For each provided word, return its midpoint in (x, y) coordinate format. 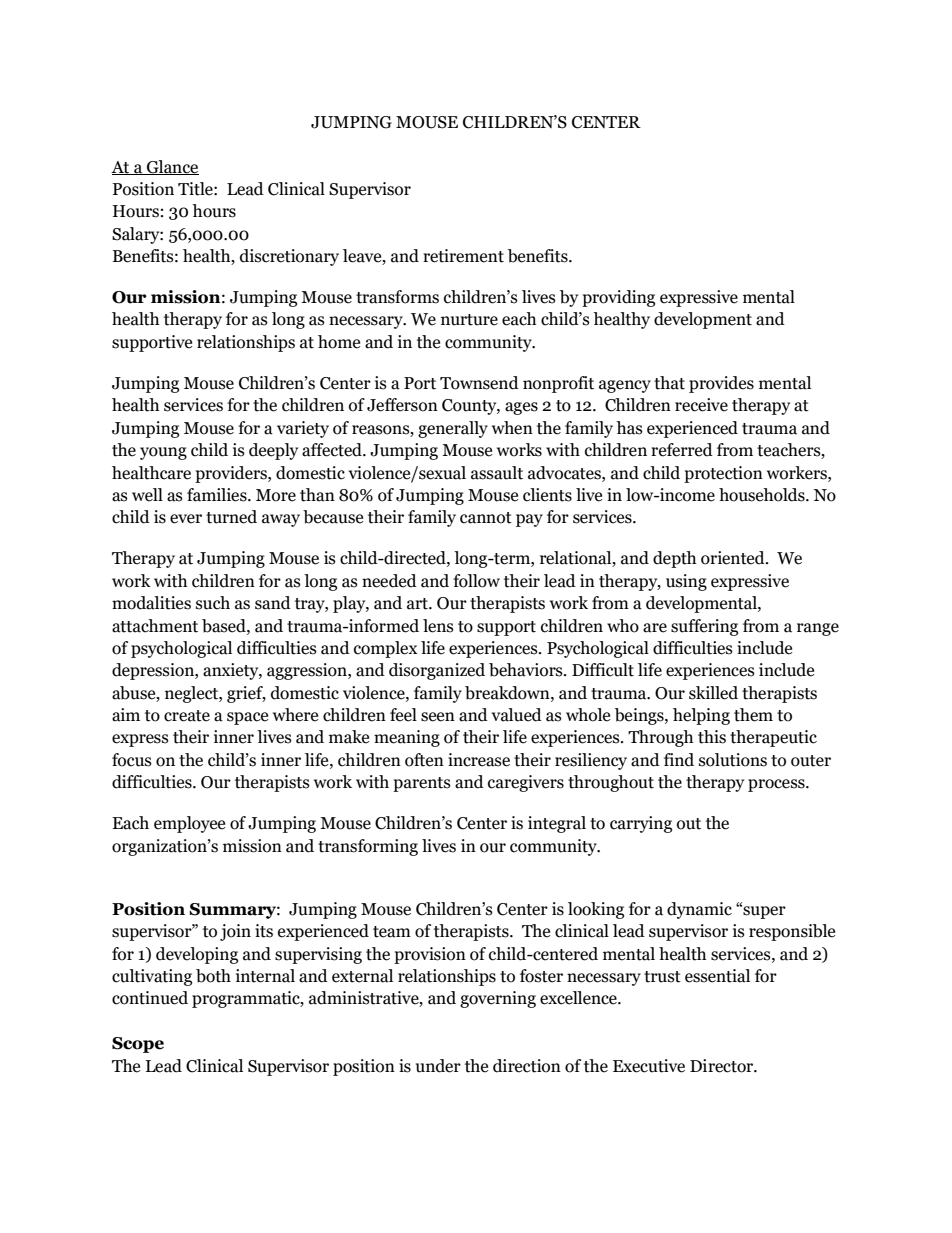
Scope (138, 1045)
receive (701, 405)
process (777, 785)
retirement (463, 256)
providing (618, 298)
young (163, 453)
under (438, 1066)
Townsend (479, 383)
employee (189, 824)
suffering (704, 627)
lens (438, 626)
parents (422, 784)
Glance (172, 167)
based (225, 626)
